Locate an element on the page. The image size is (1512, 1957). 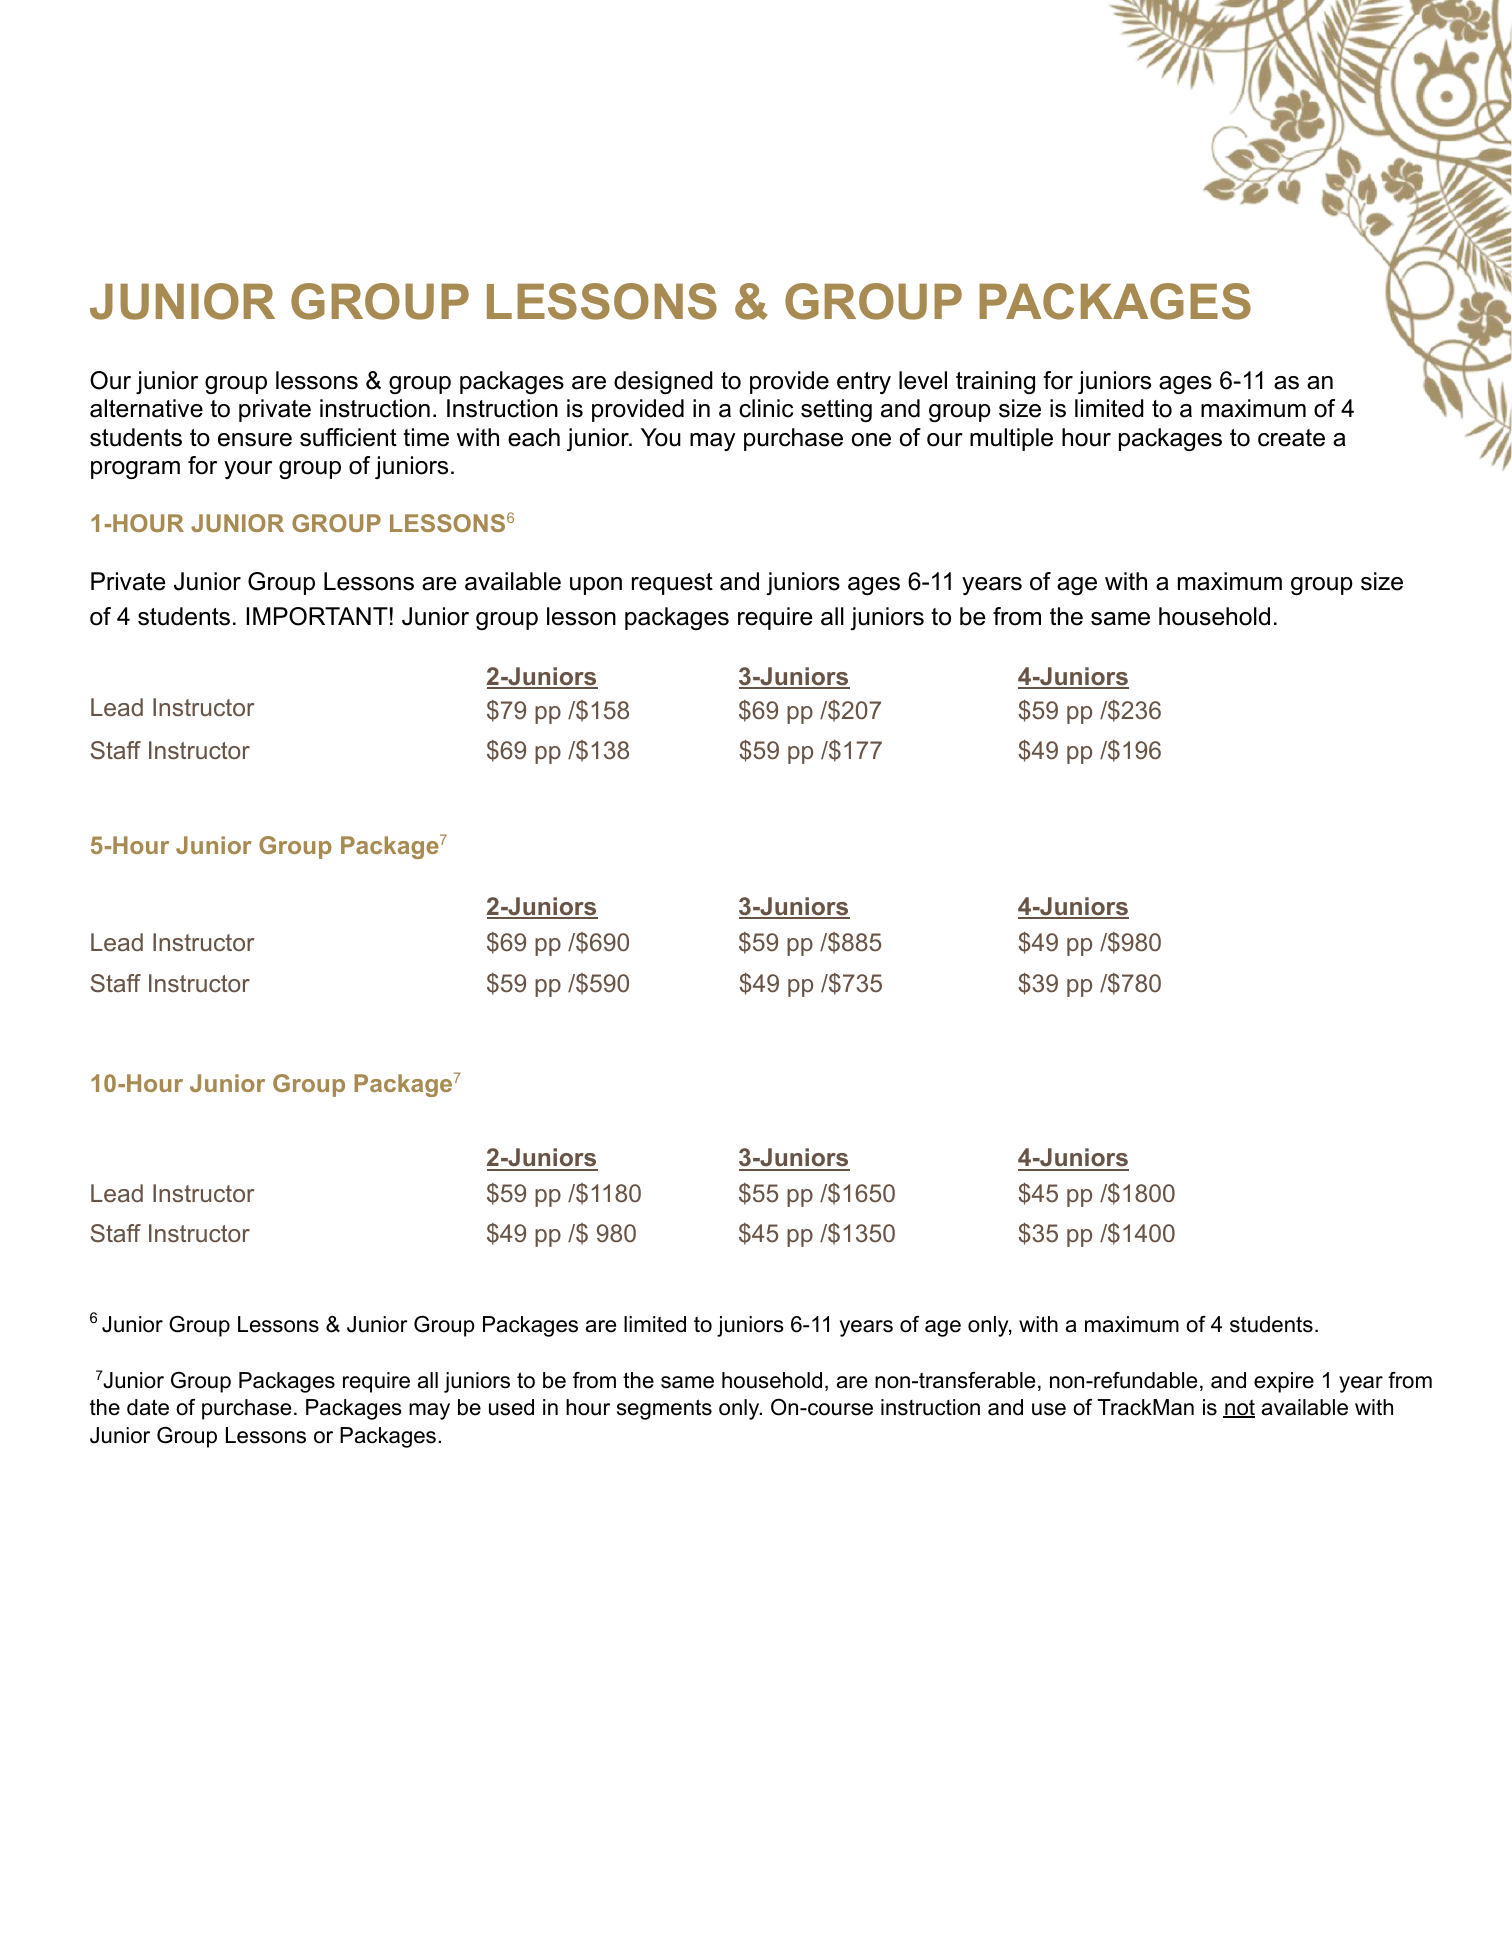
IMPORTANT is located at coordinates (317, 616).
